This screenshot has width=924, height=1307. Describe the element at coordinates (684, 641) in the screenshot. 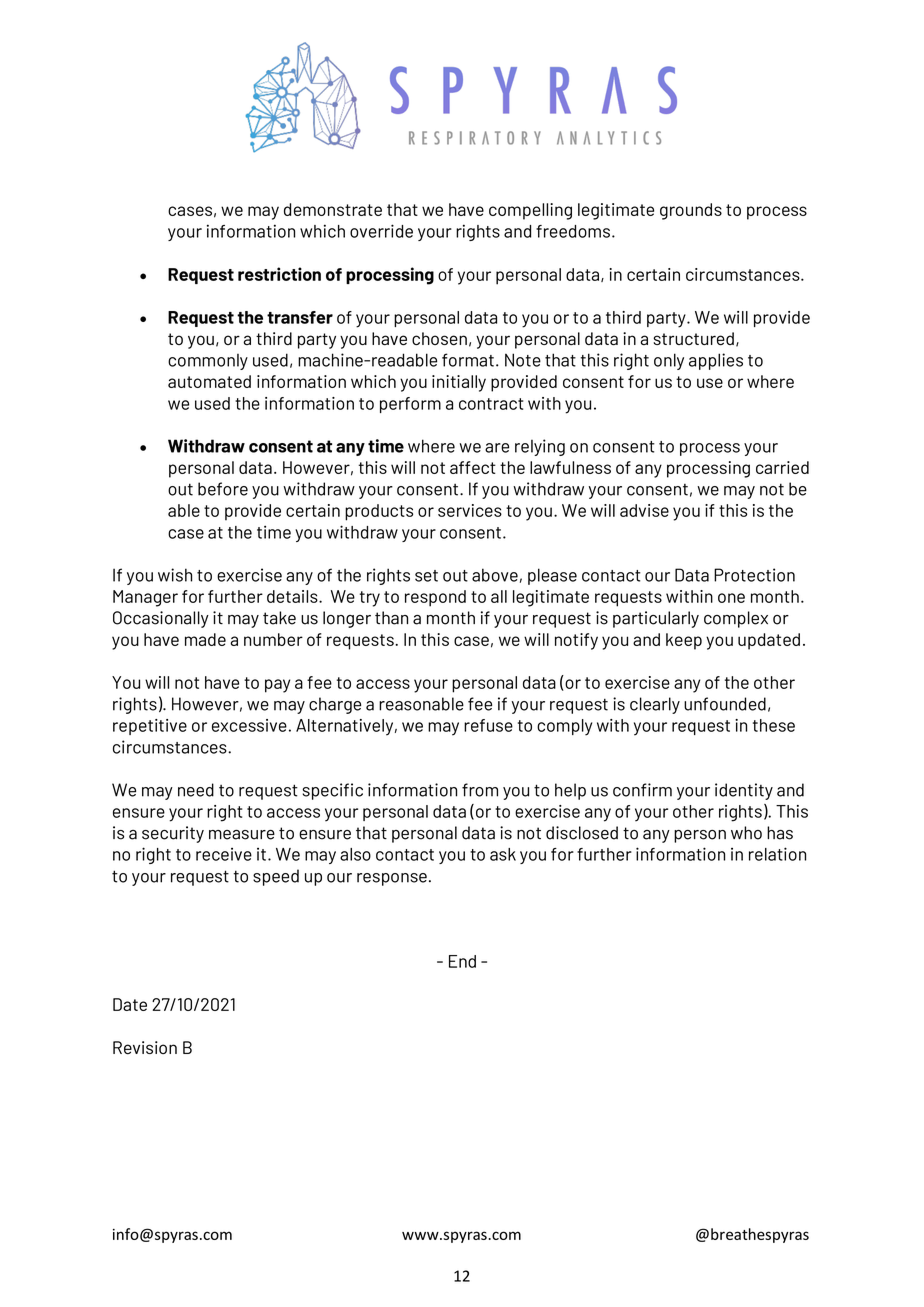

I see `keep` at that location.
